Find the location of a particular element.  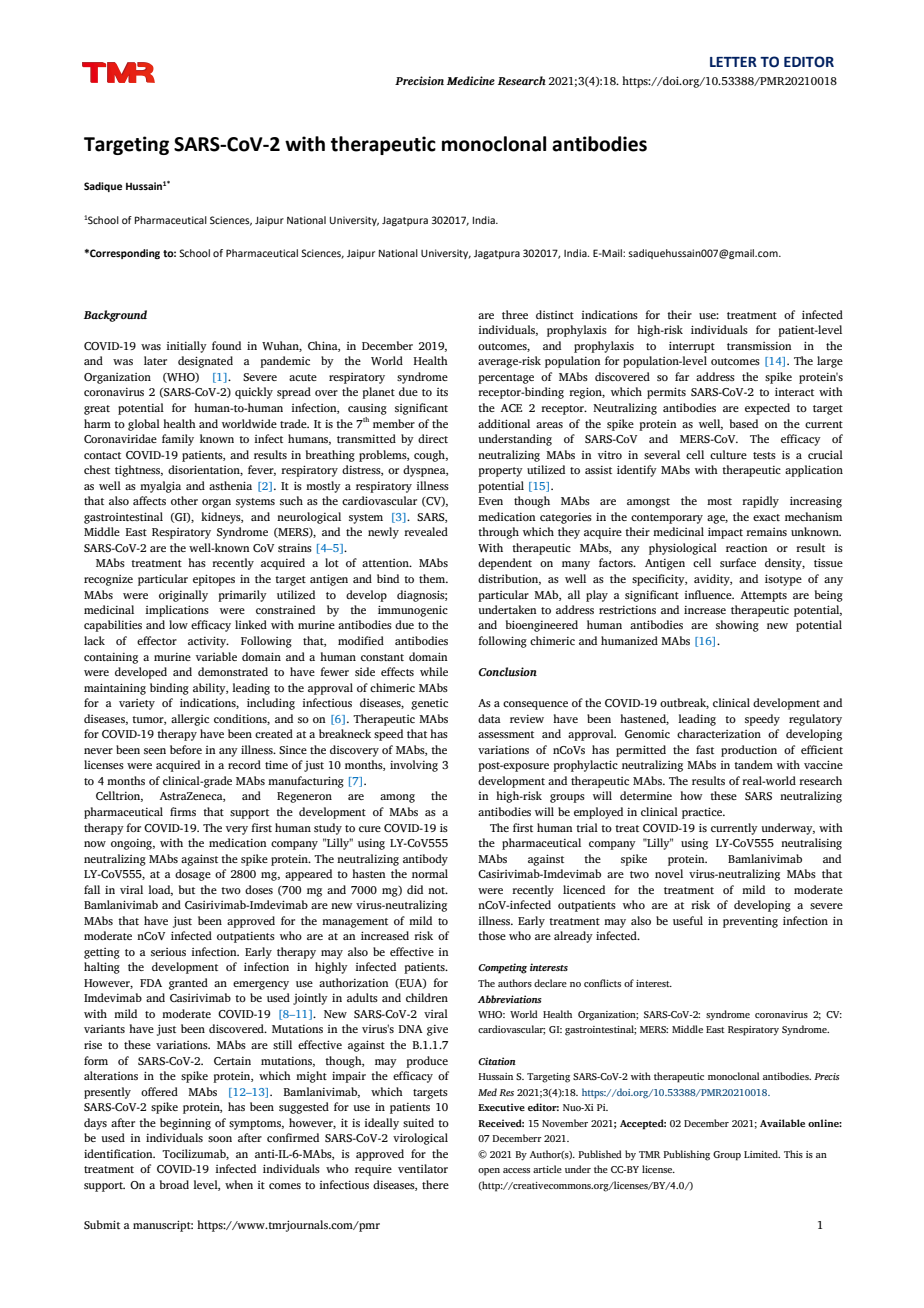

normal is located at coordinates (430, 873).
